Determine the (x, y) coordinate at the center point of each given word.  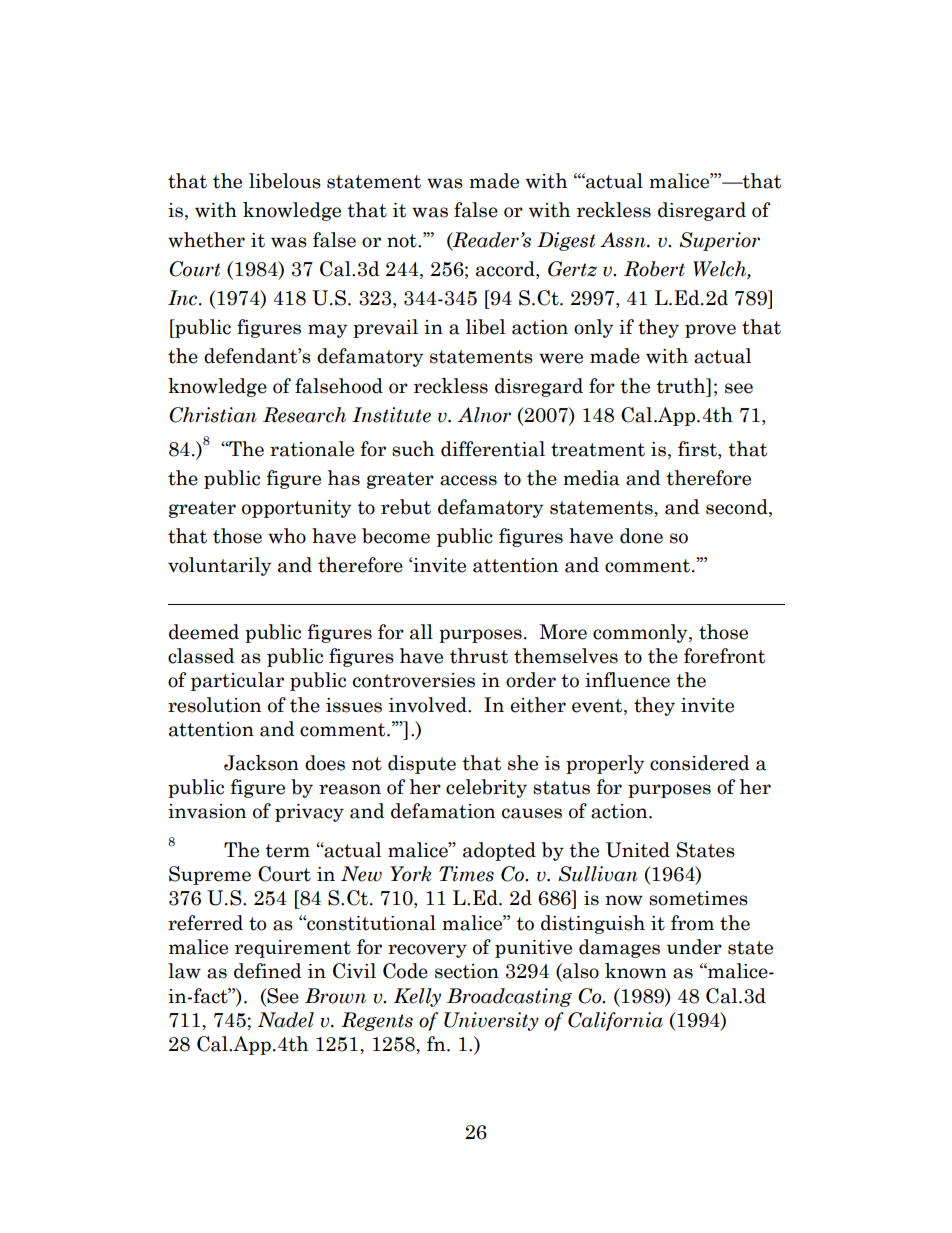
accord (506, 270)
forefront (724, 656)
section (467, 971)
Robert (654, 269)
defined (268, 971)
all (421, 632)
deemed (204, 632)
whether (206, 240)
